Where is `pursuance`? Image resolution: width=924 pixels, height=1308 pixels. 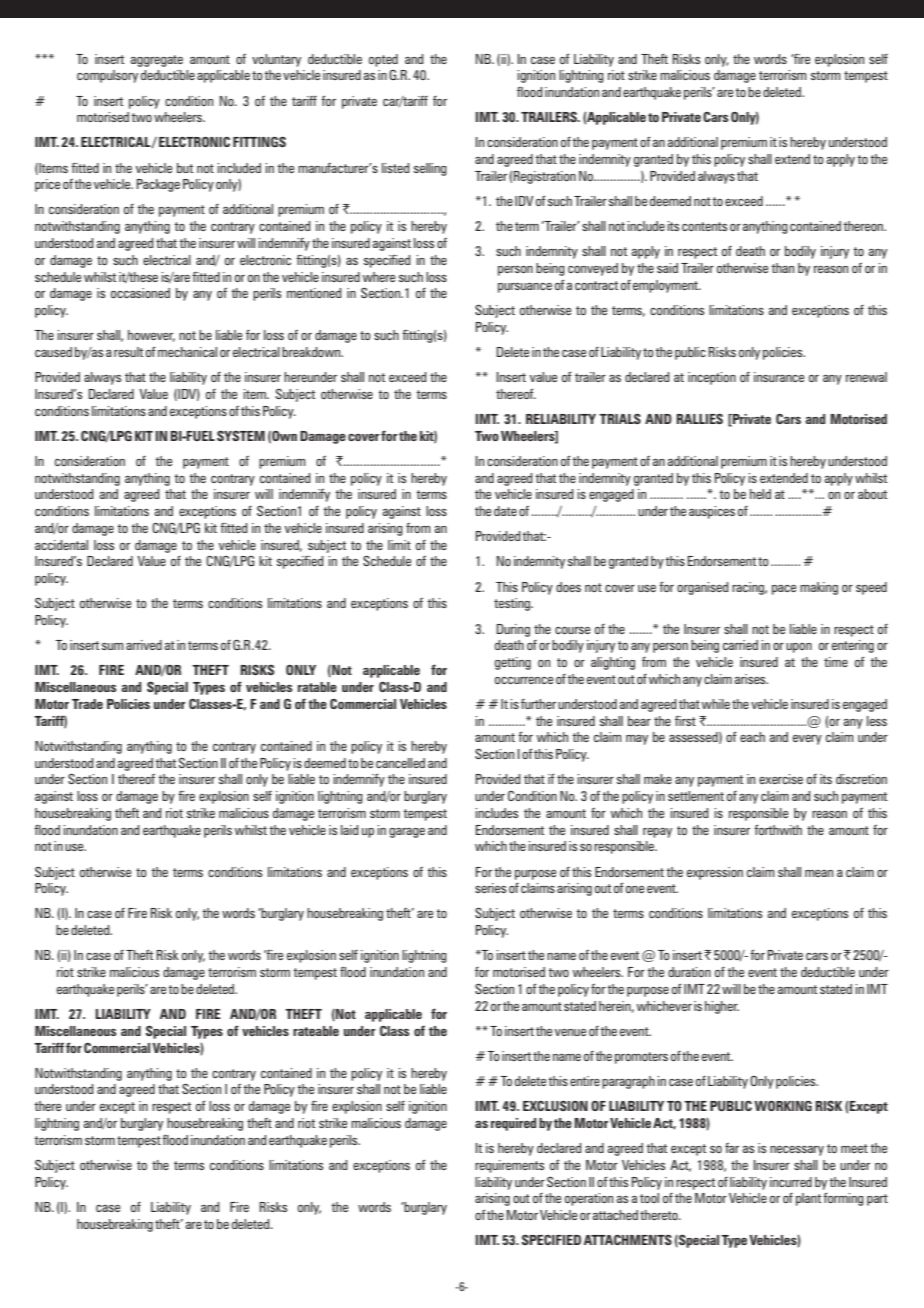
pursuance is located at coordinates (525, 288).
